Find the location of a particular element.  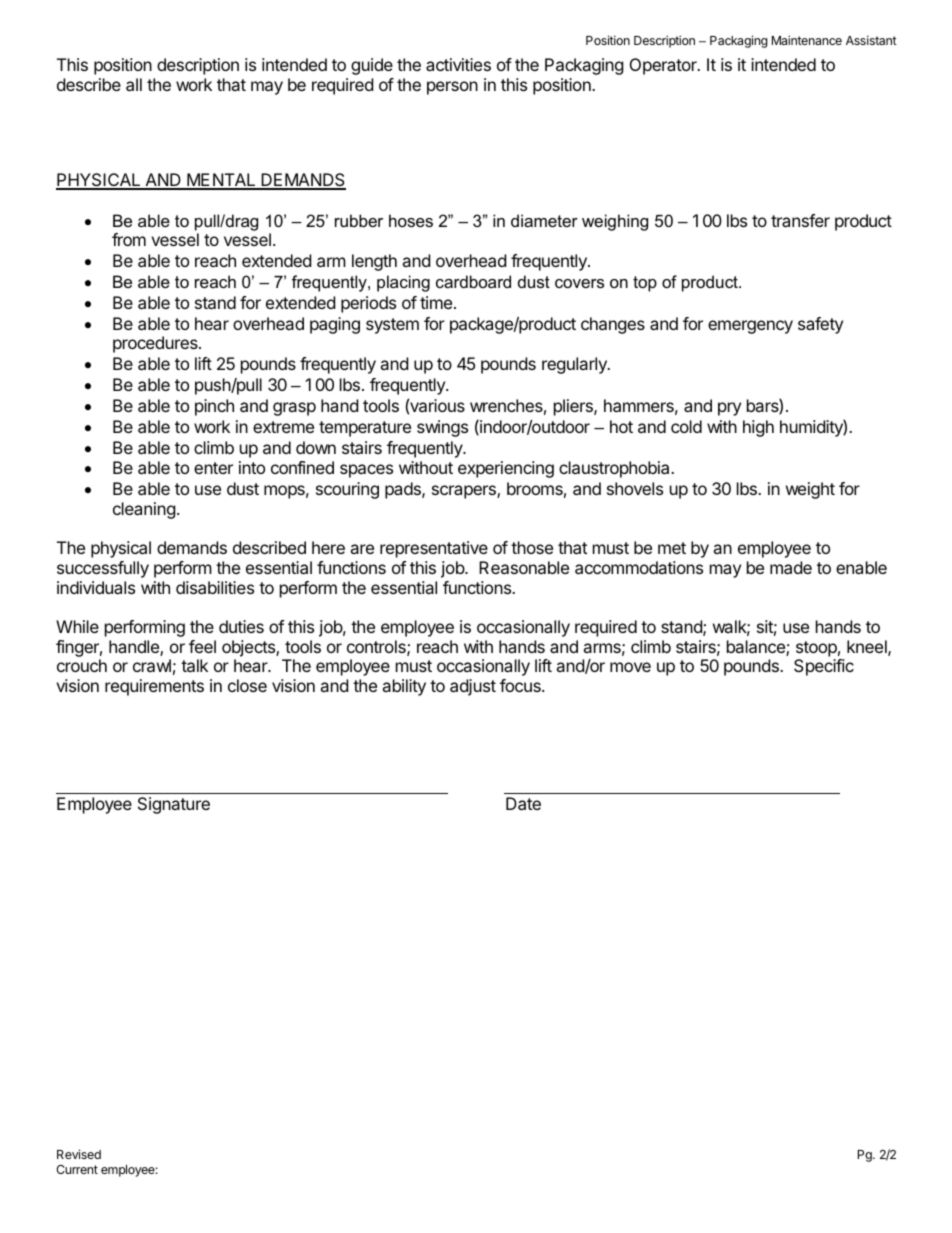

Date is located at coordinates (523, 803).
